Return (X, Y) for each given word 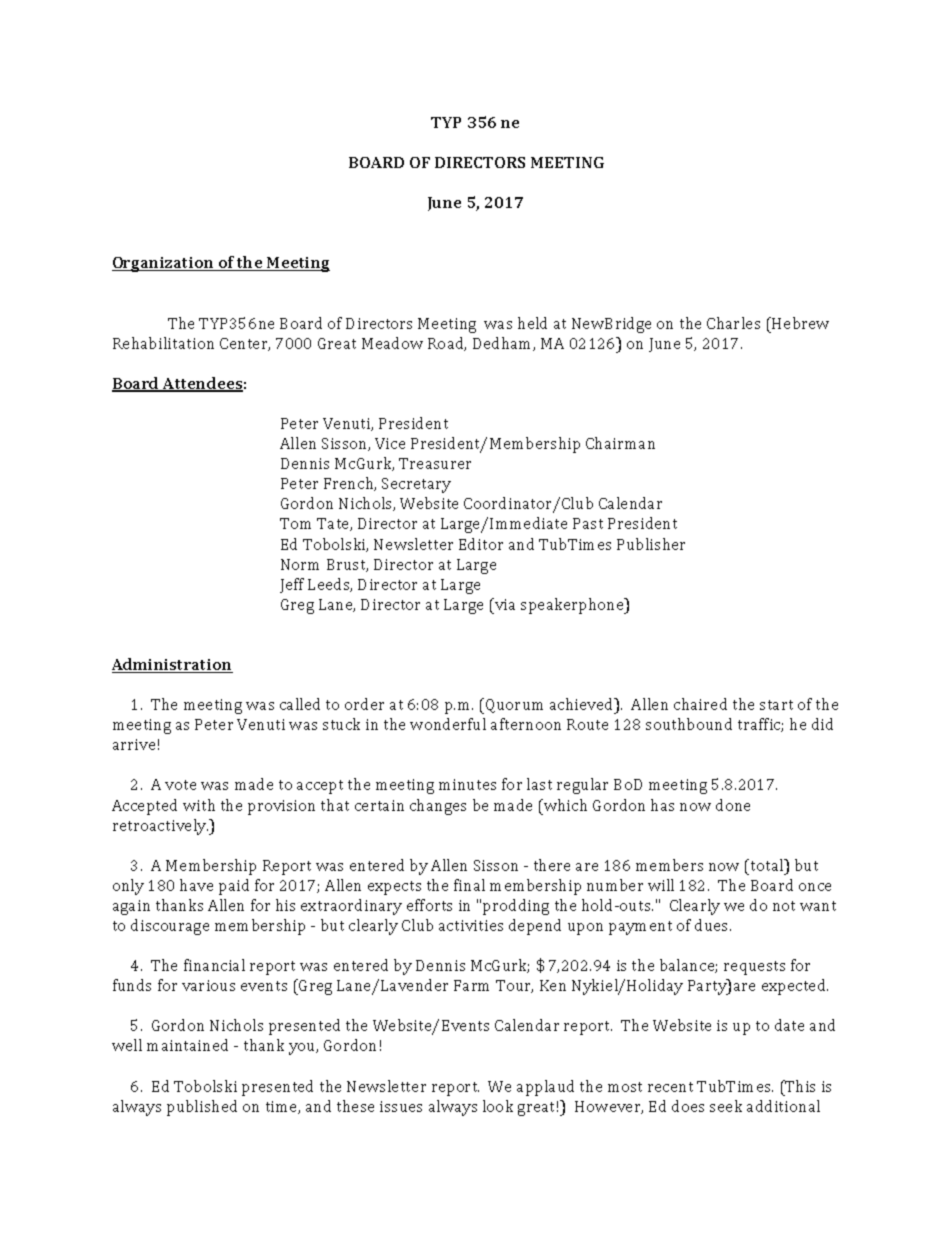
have (196, 885)
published (202, 1108)
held (532, 323)
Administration (172, 665)
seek (726, 1106)
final (469, 885)
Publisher (651, 544)
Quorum (514, 706)
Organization (164, 264)
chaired (700, 704)
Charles (733, 323)
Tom (295, 523)
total (767, 865)
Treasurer (435, 463)
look (498, 1106)
